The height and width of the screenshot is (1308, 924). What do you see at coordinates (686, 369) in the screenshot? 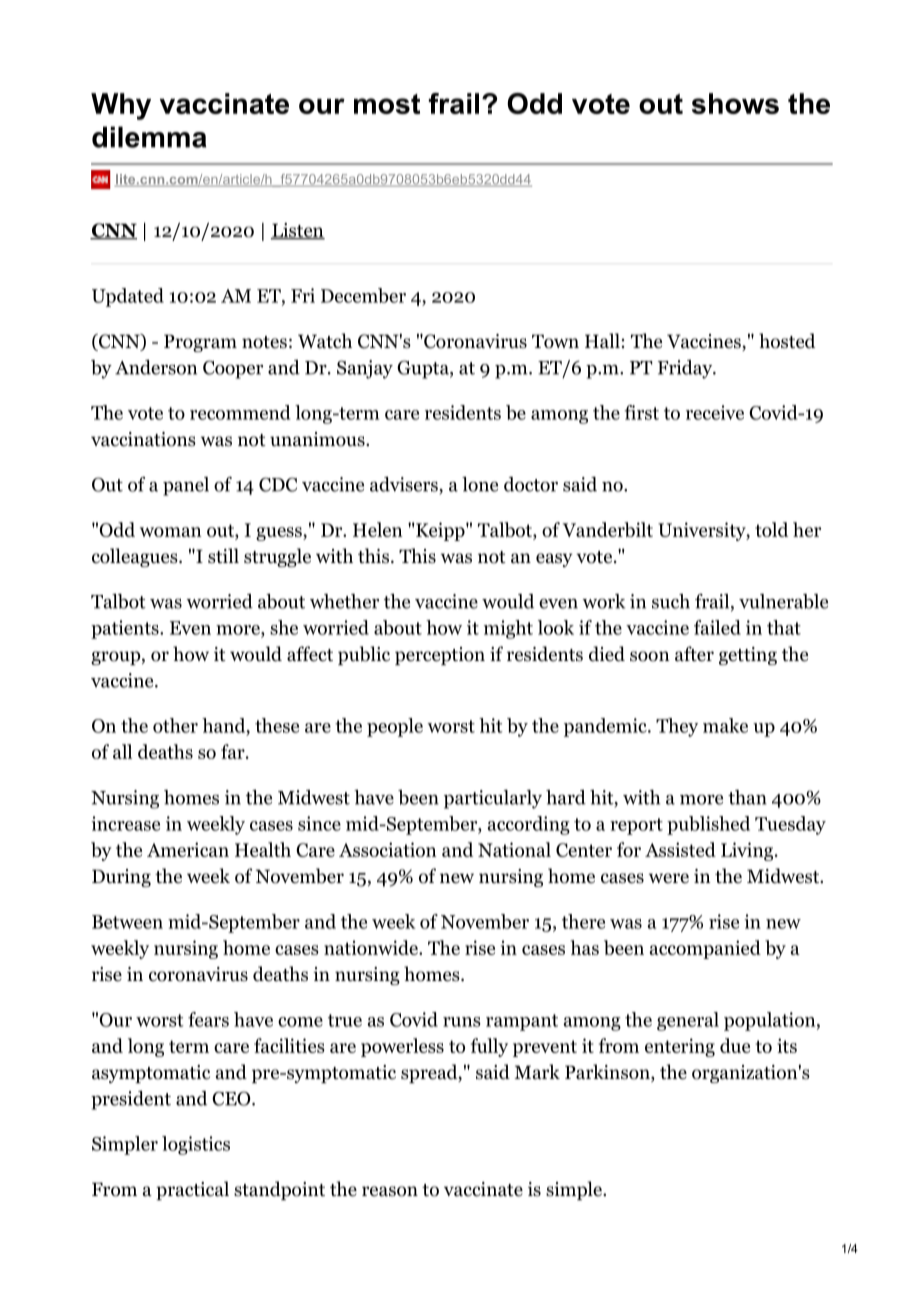
I see `Friday` at bounding box center [686, 369].
